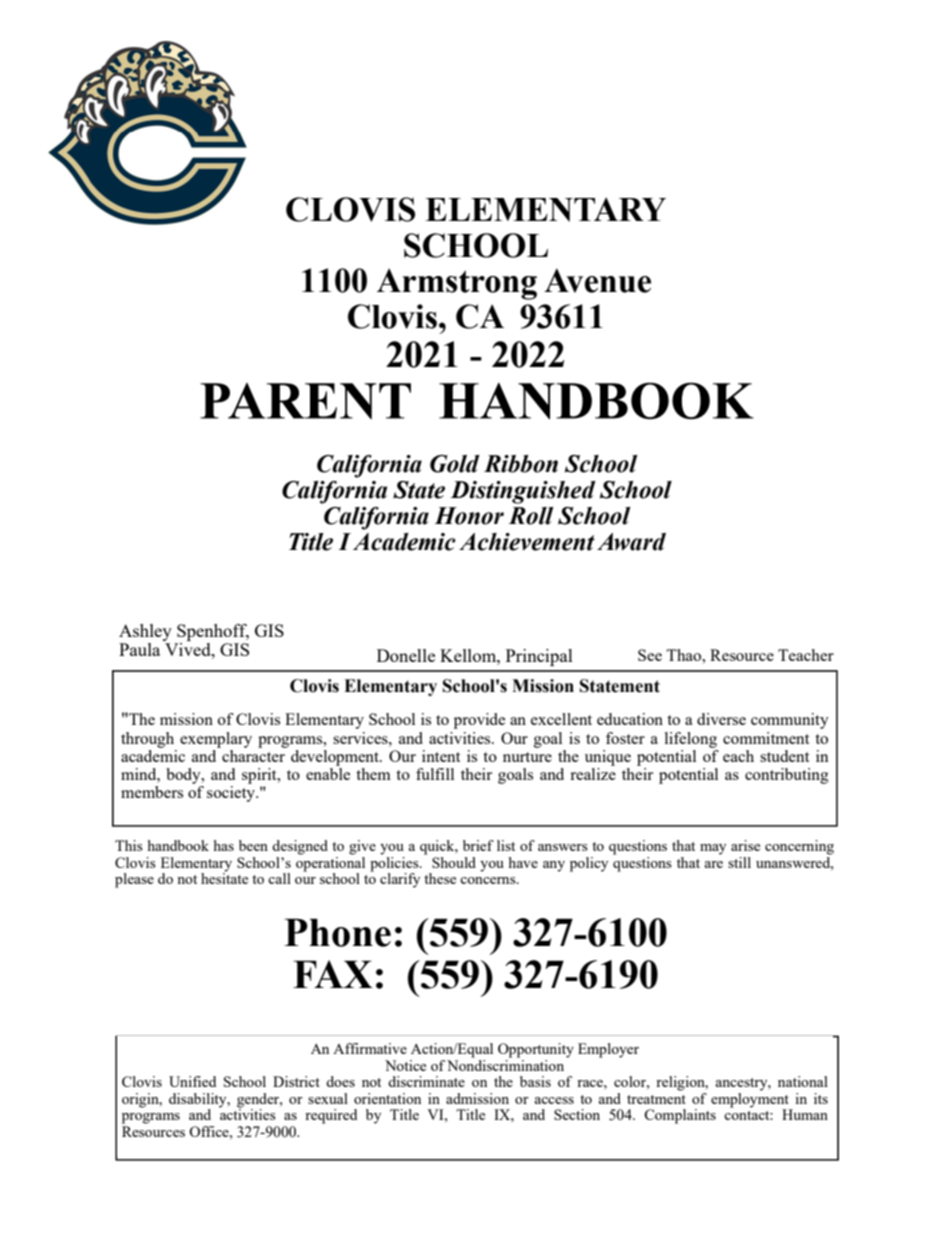 This image has height=1233, width=952. Describe the element at coordinates (426, 1081) in the image. I see `discriminate` at that location.
